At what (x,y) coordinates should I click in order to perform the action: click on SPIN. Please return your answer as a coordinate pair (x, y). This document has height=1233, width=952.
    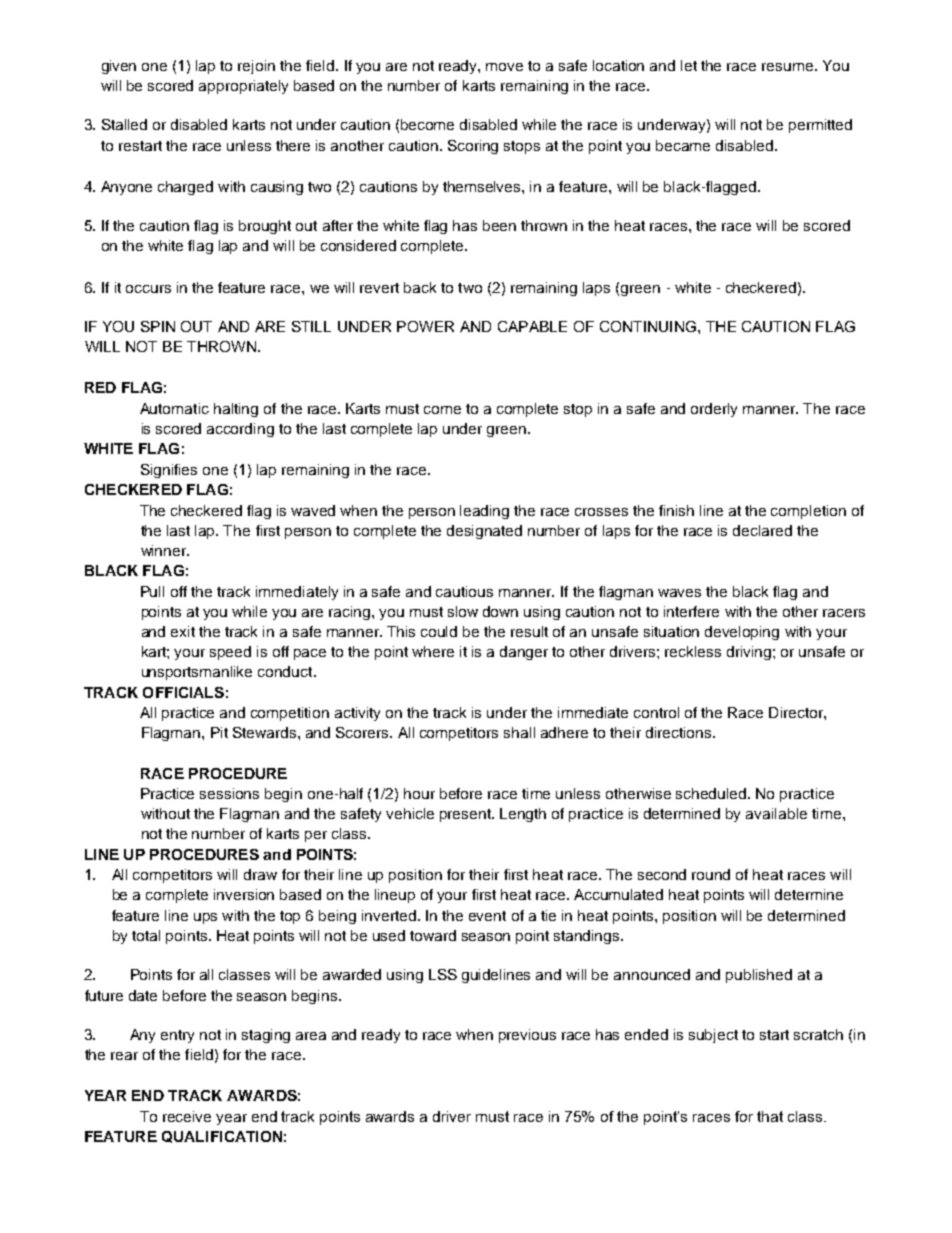
    Looking at the image, I should click on (158, 326).
